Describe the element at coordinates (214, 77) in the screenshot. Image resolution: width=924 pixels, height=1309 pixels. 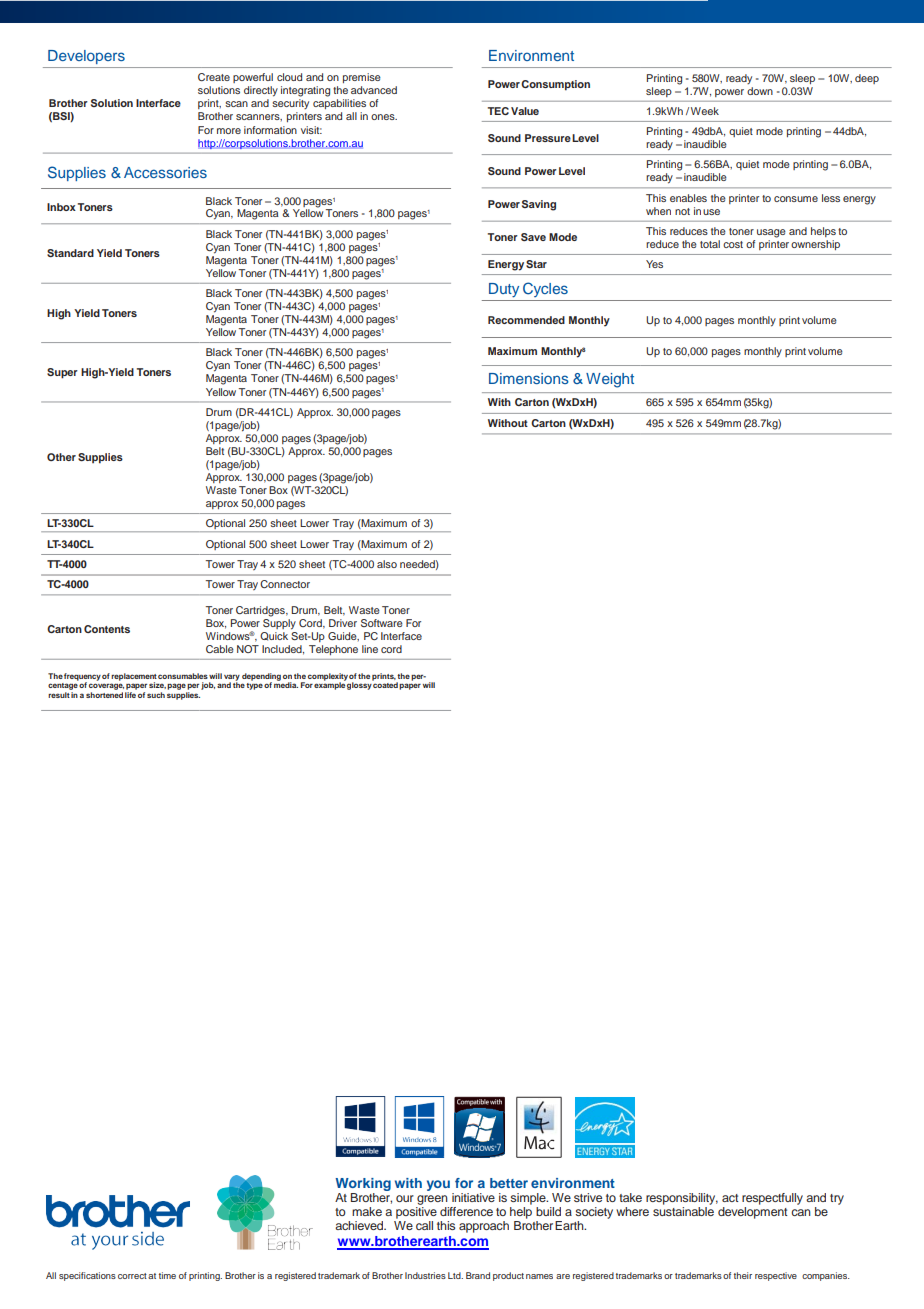
I see `Create` at that location.
